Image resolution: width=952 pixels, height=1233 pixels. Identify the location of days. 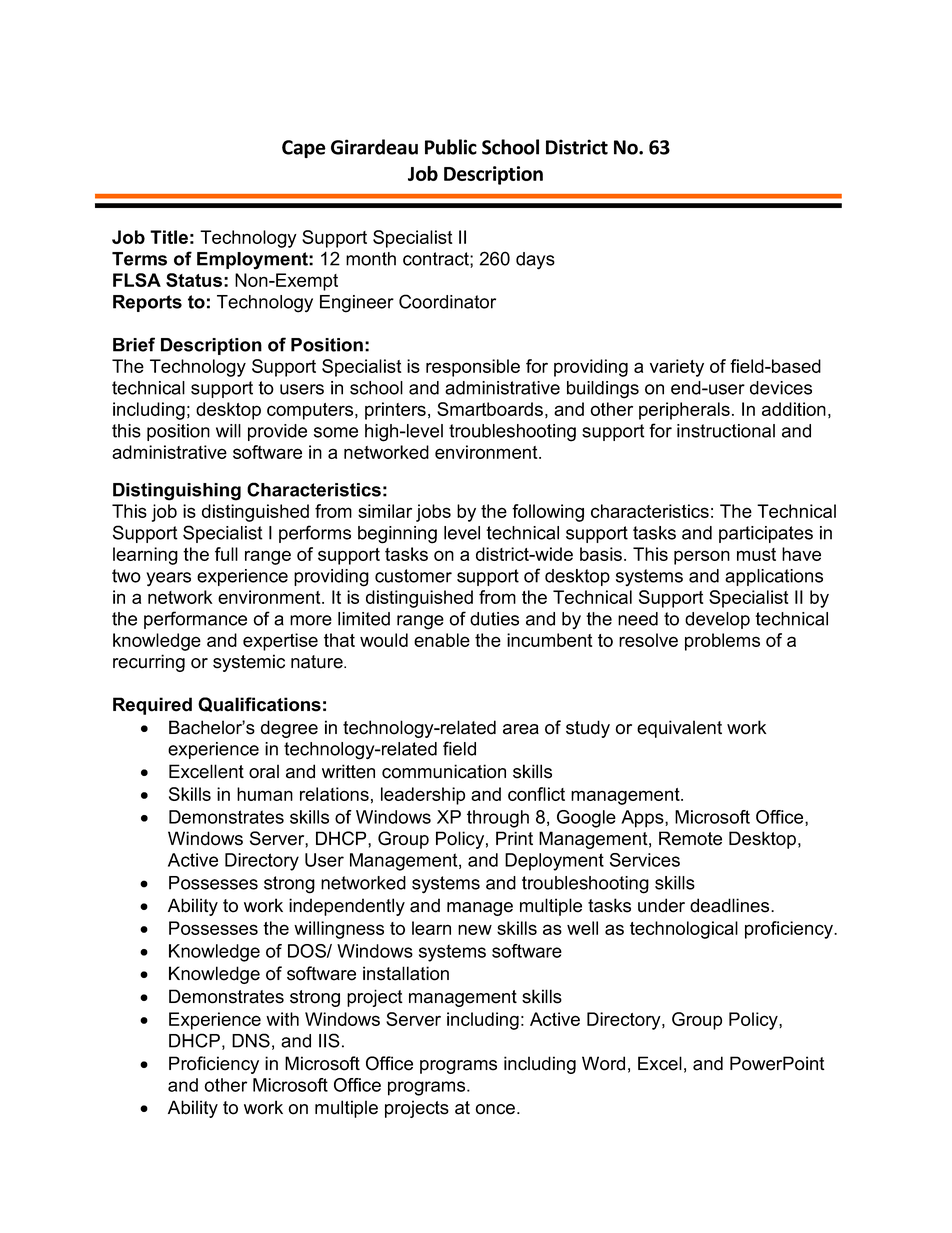
(535, 261).
